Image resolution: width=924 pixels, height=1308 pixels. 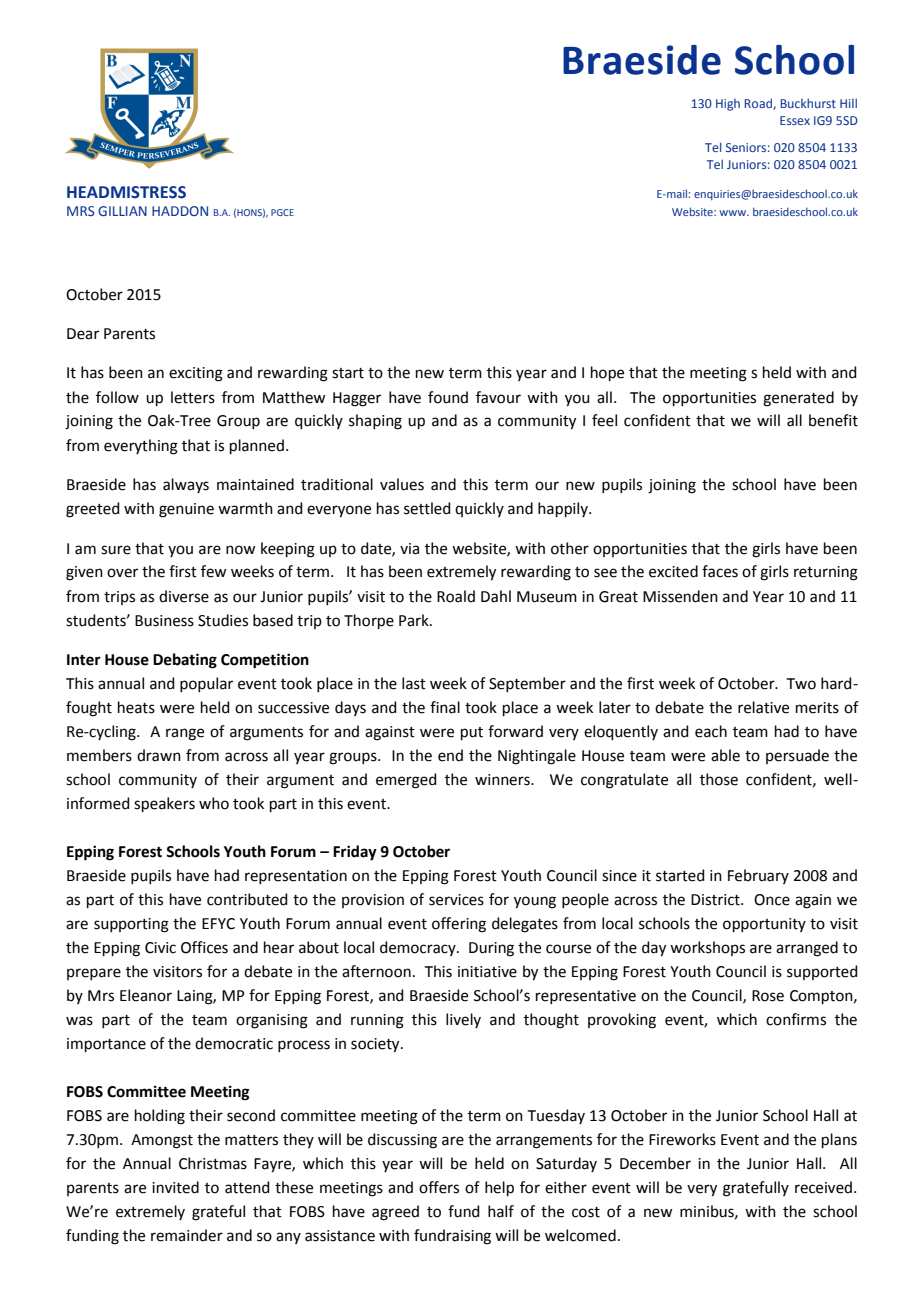 I want to click on offering, so click(x=459, y=925).
